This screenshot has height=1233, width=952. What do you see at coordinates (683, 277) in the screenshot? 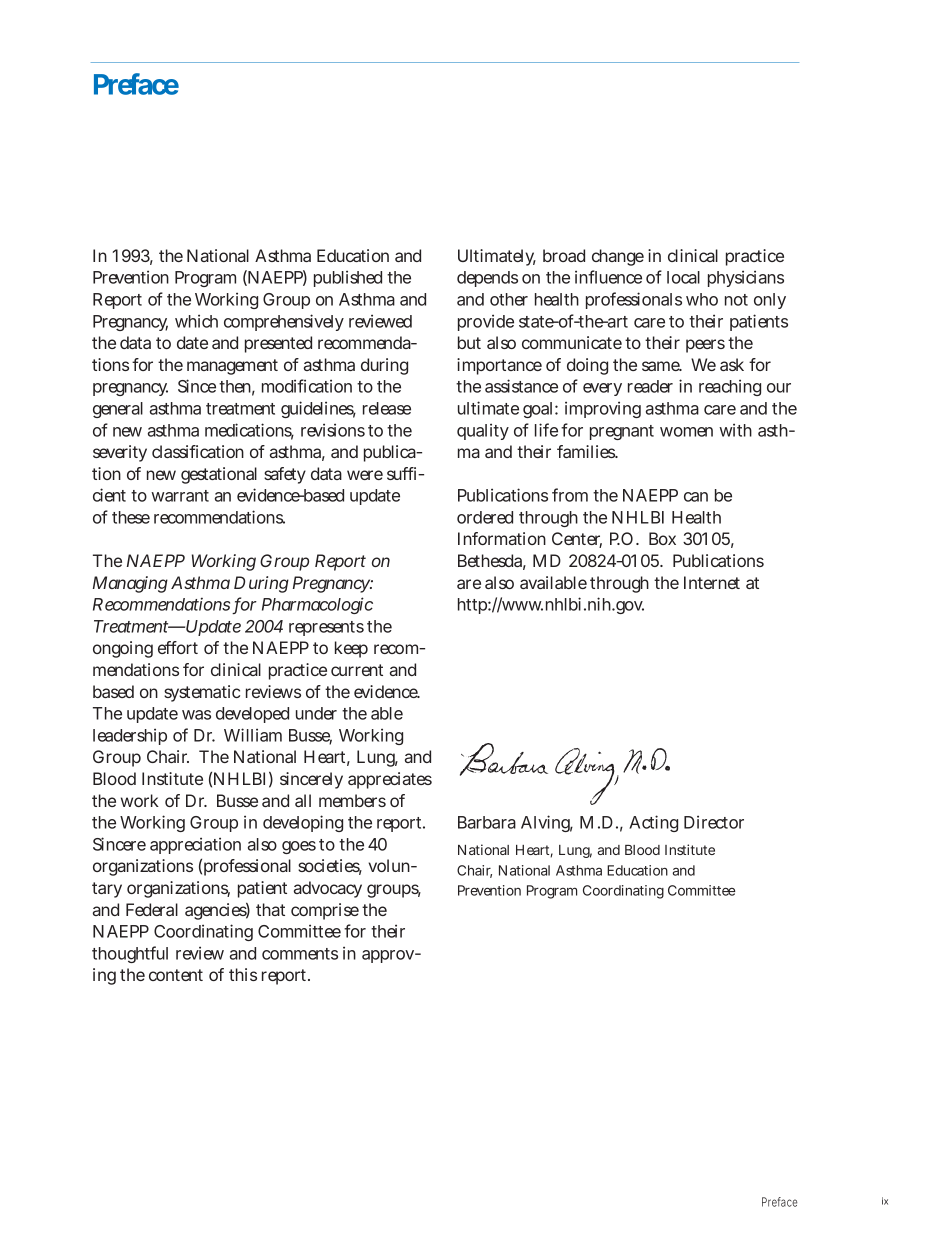
I see `local` at bounding box center [683, 277].
